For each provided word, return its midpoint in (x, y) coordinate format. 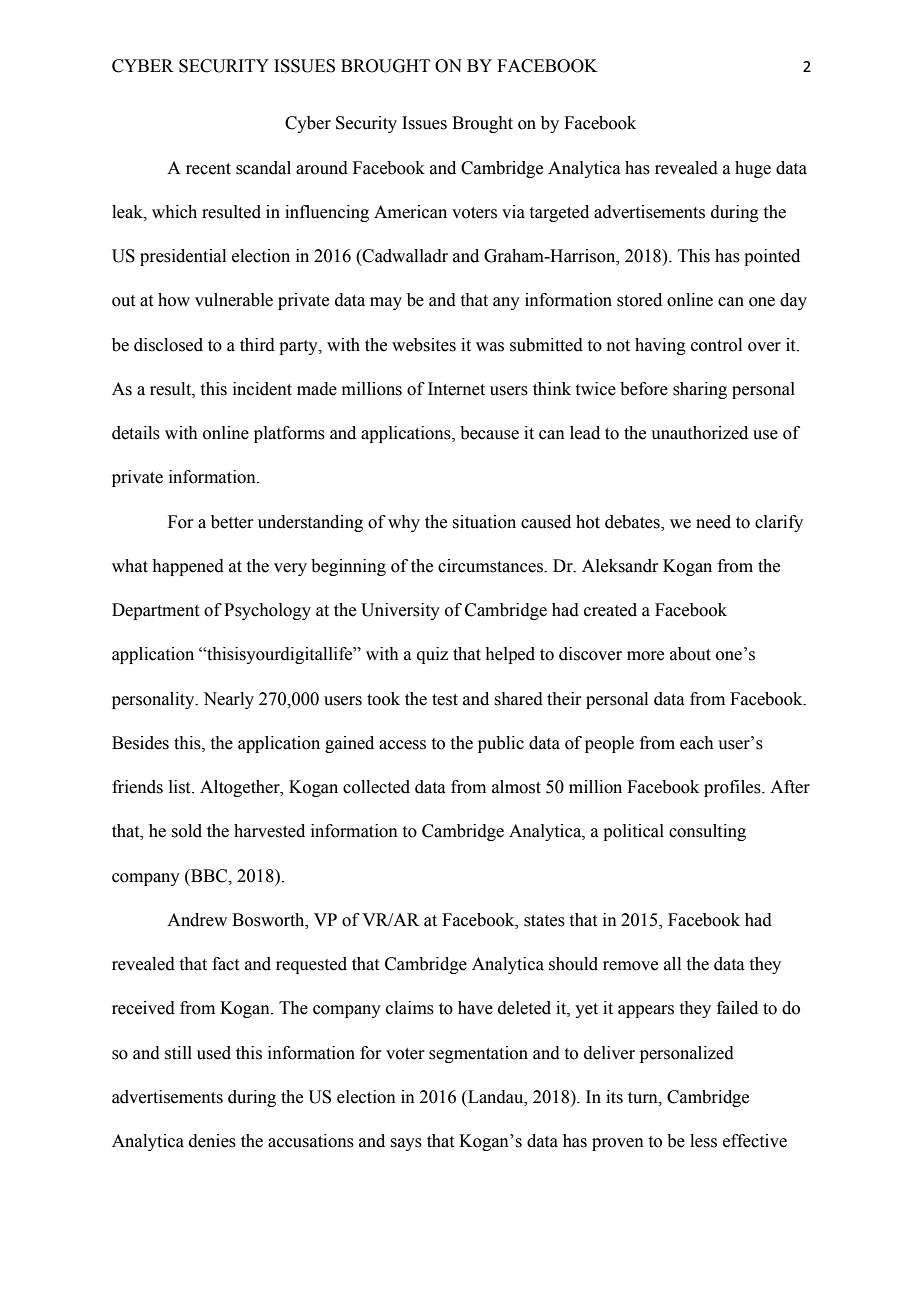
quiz (432, 655)
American (410, 212)
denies (212, 1141)
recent (208, 169)
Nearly (228, 700)
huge (753, 169)
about (690, 654)
